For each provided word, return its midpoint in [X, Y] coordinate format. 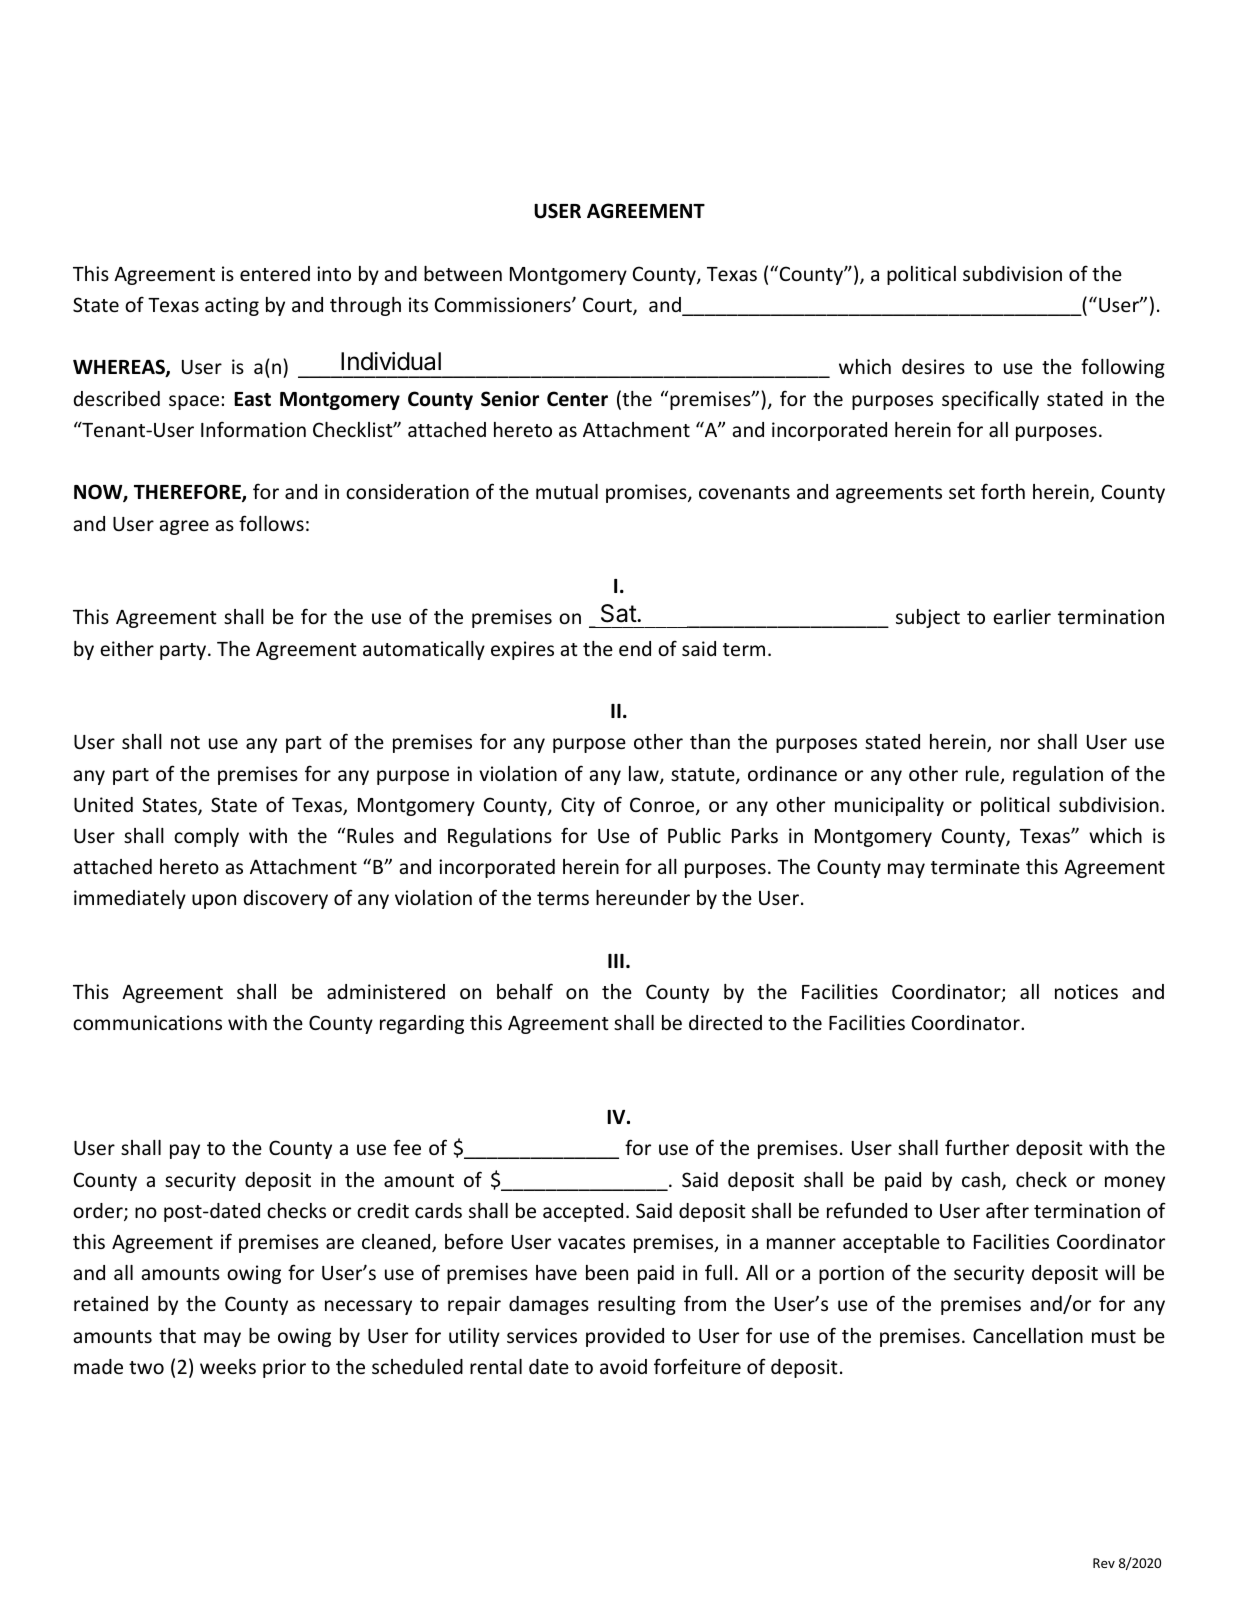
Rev [1104, 1563]
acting [232, 306]
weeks [228, 1366]
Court [608, 306]
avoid [623, 1366]
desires [933, 366]
